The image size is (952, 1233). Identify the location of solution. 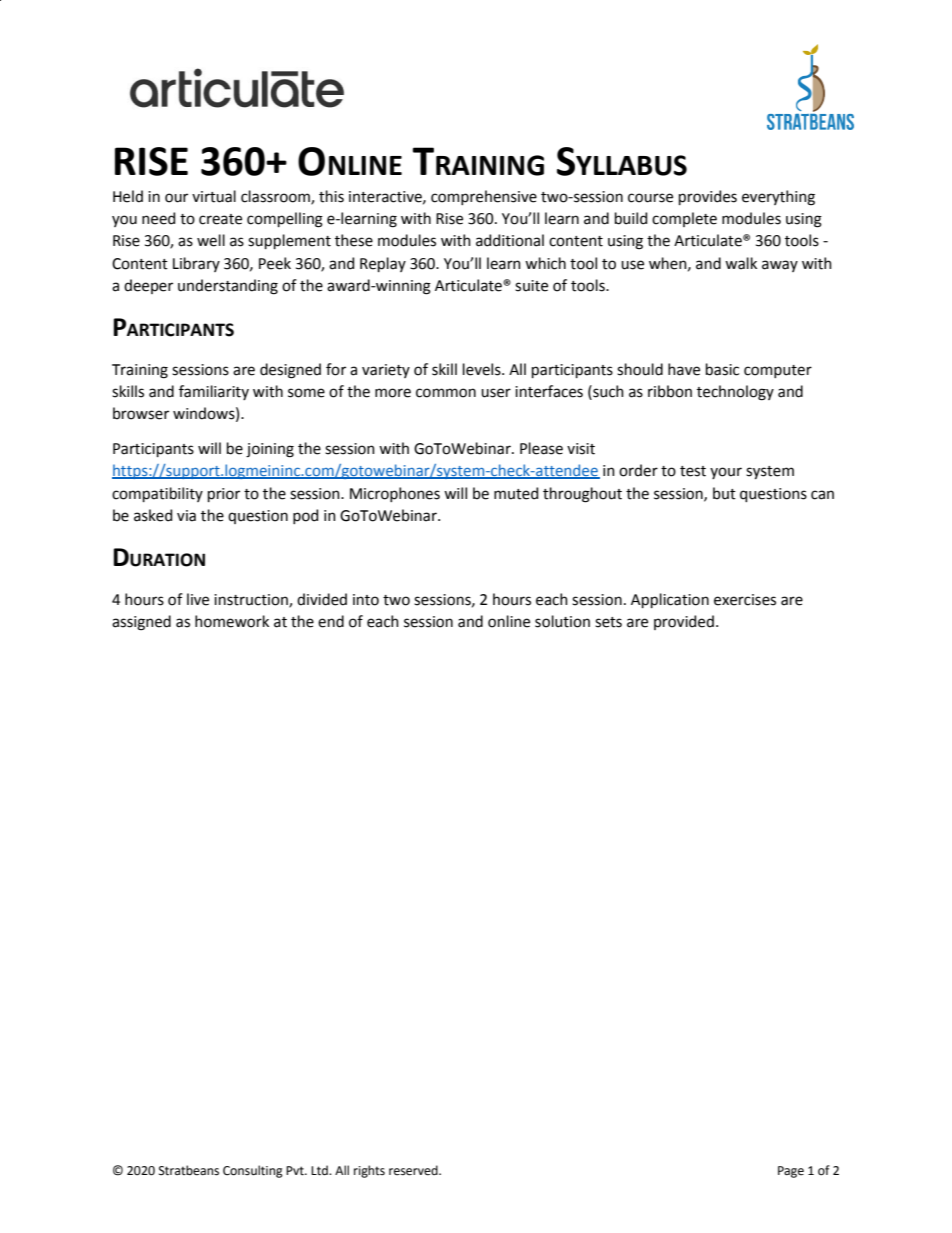
(562, 621).
